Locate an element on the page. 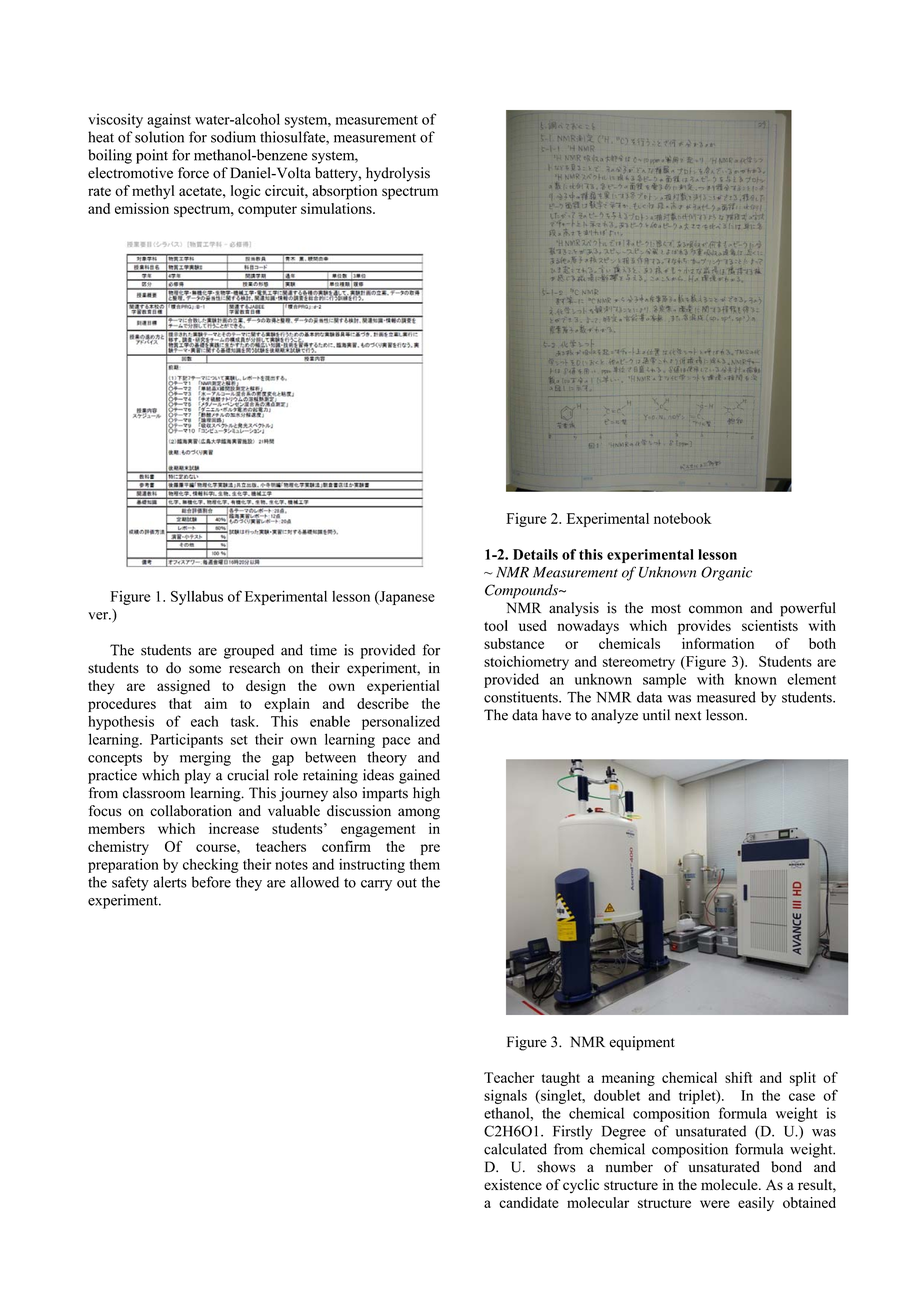 The image size is (924, 1308). force is located at coordinates (193, 173).
